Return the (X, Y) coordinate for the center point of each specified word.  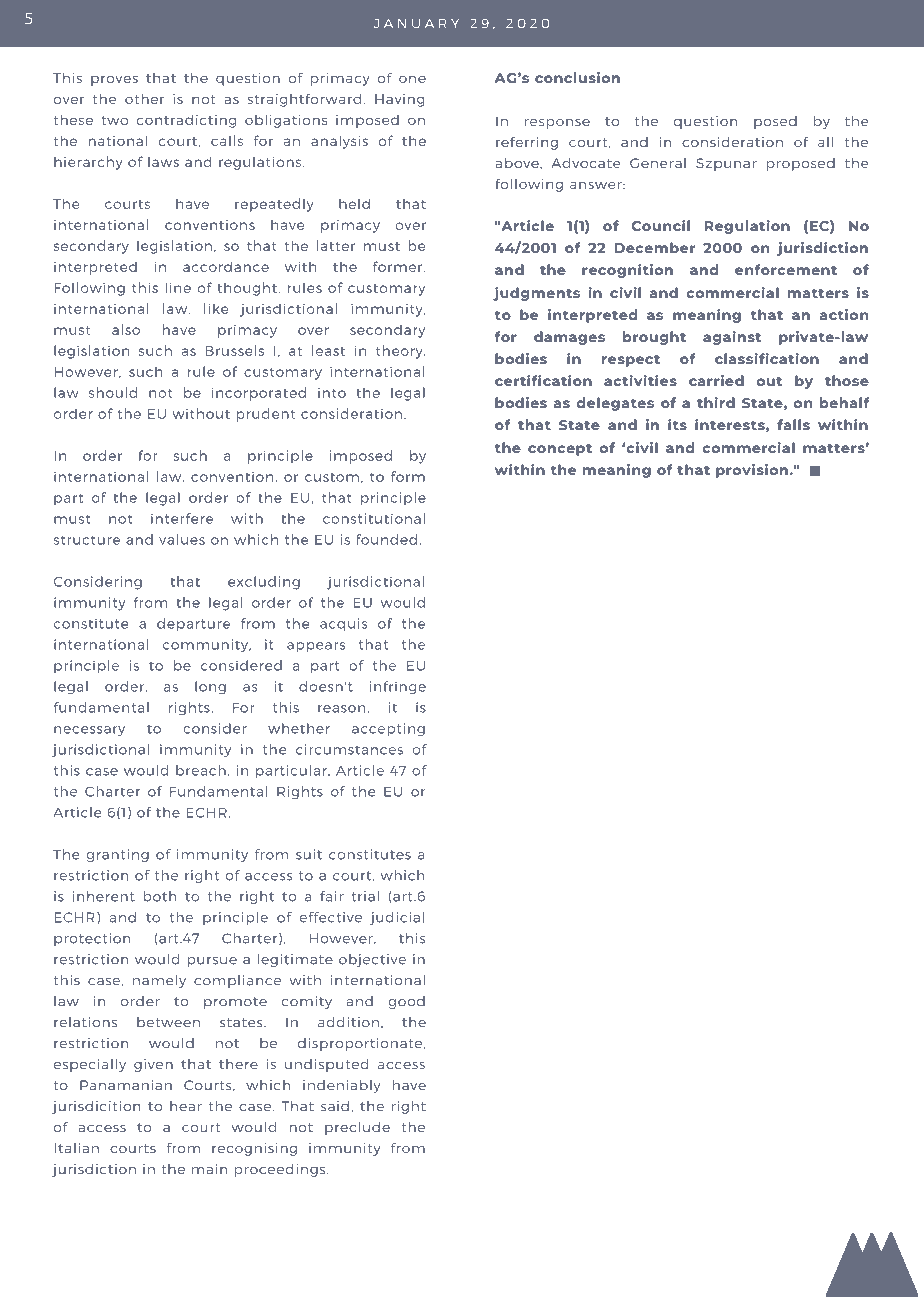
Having (399, 100)
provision (752, 471)
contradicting (186, 121)
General (658, 163)
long (210, 688)
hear (186, 1106)
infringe (398, 688)
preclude (357, 1128)
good (407, 1002)
